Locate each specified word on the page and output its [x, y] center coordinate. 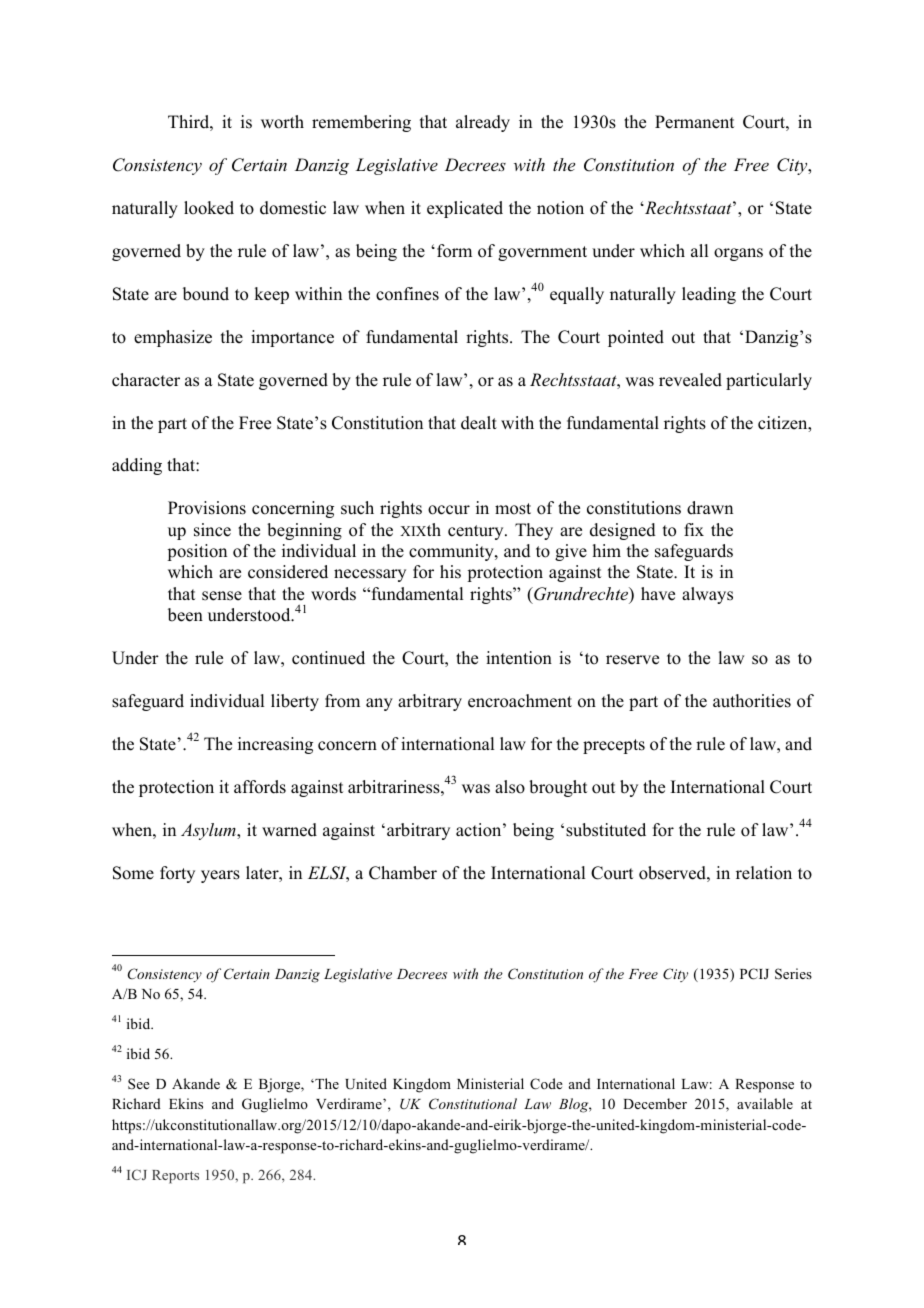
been [185, 615]
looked [209, 208]
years [220, 876]
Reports [175, 1177]
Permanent [694, 122]
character [146, 380]
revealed [690, 380]
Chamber [403, 873]
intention [519, 658]
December [655, 1103]
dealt [479, 423]
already [483, 123]
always [707, 595]
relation [764, 873]
